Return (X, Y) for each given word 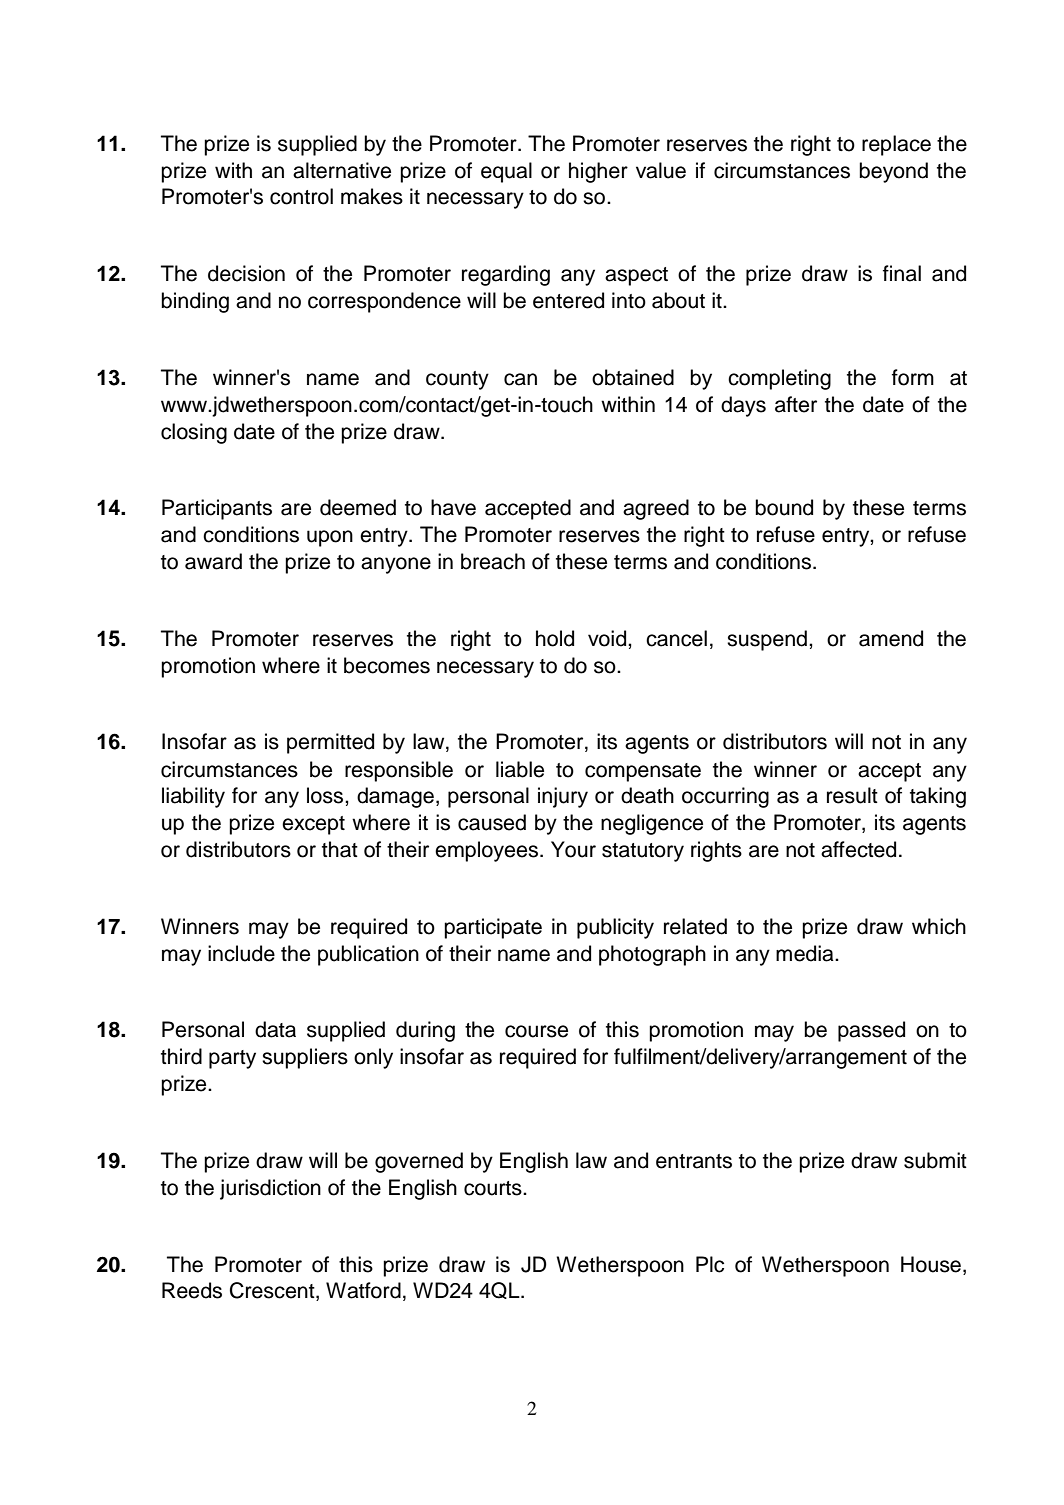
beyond (893, 172)
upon (330, 538)
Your (573, 849)
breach (493, 561)
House (931, 1264)
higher (598, 172)
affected (858, 849)
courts (494, 1188)
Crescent (273, 1291)
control (301, 196)
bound (784, 507)
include (241, 953)
